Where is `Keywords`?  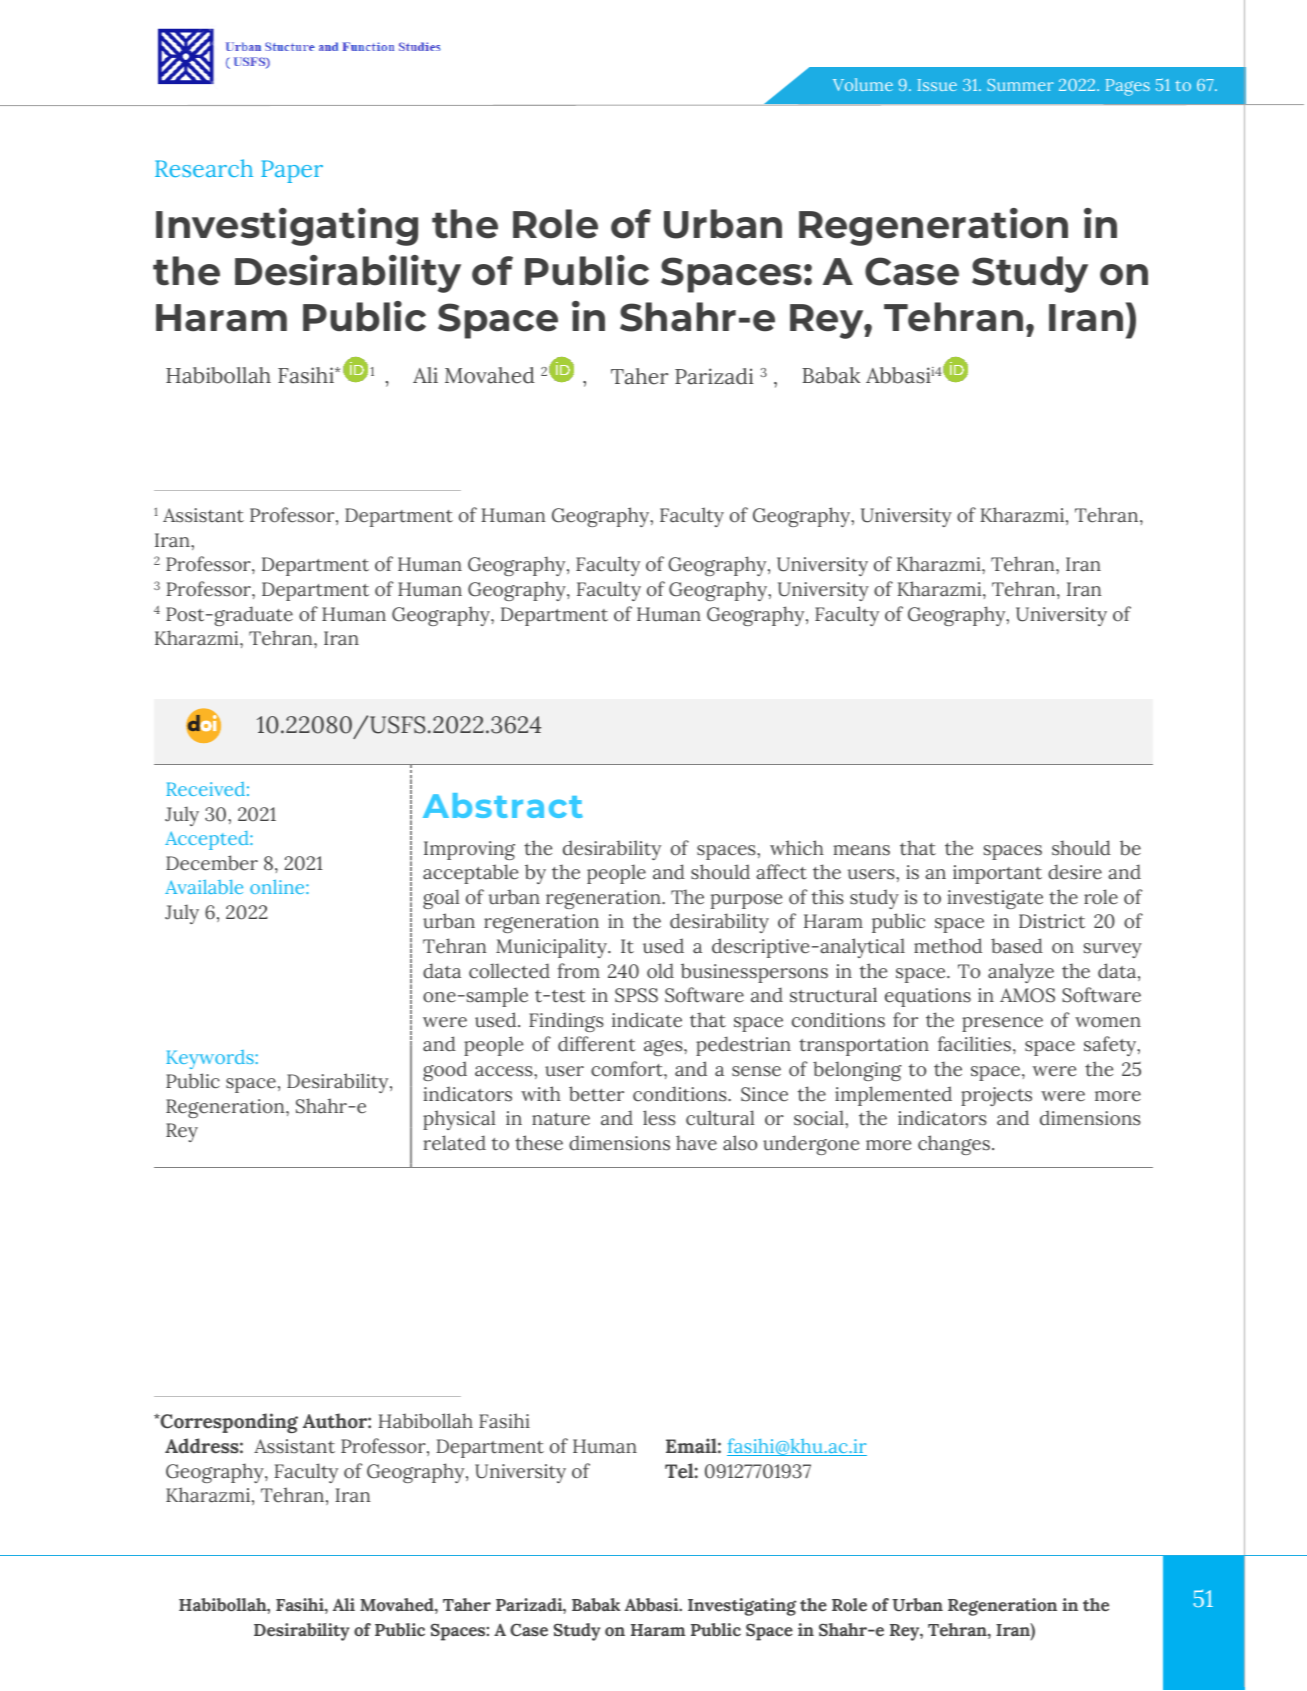
Keywords is located at coordinates (211, 1059).
